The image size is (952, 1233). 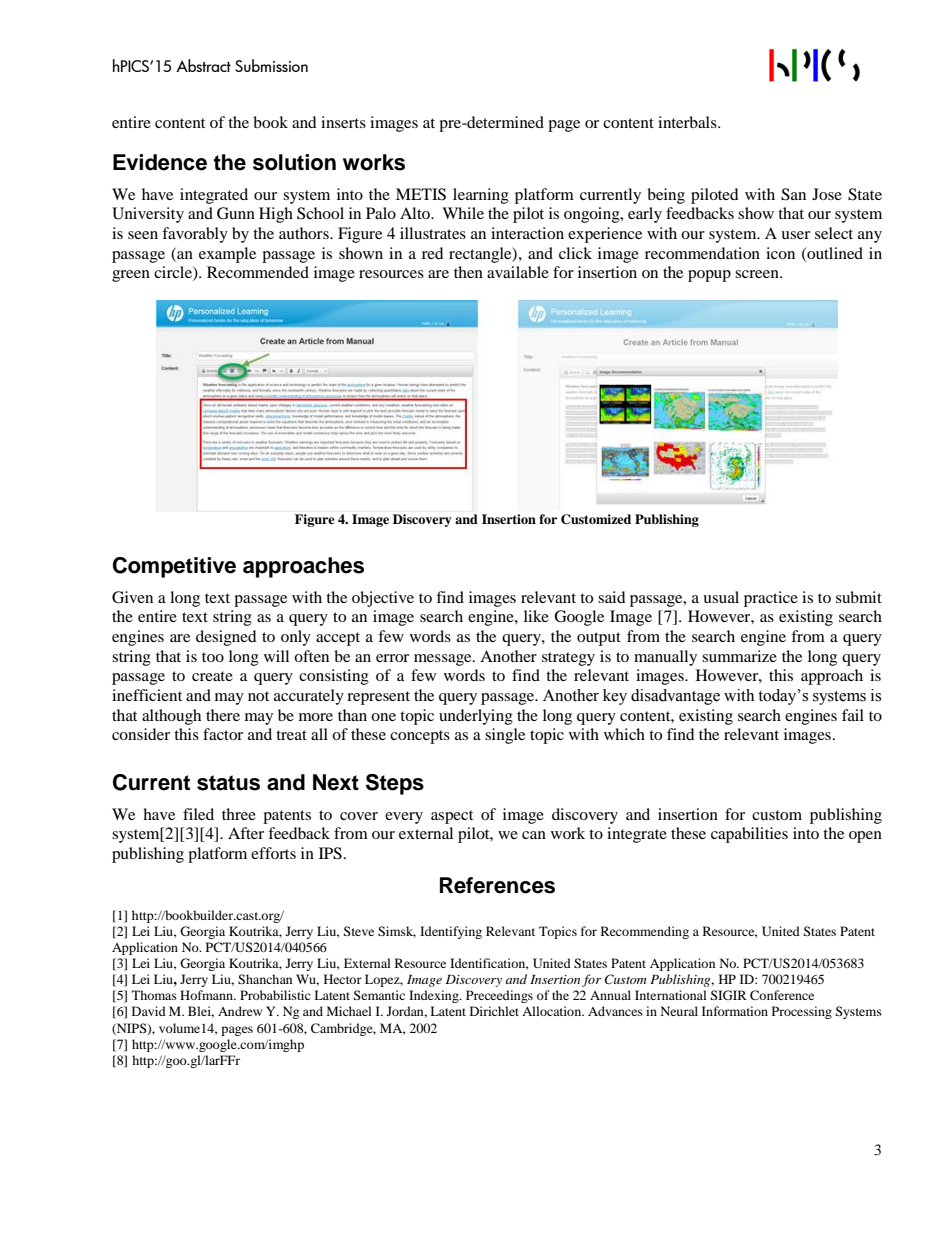 I want to click on learning, so click(x=481, y=196).
